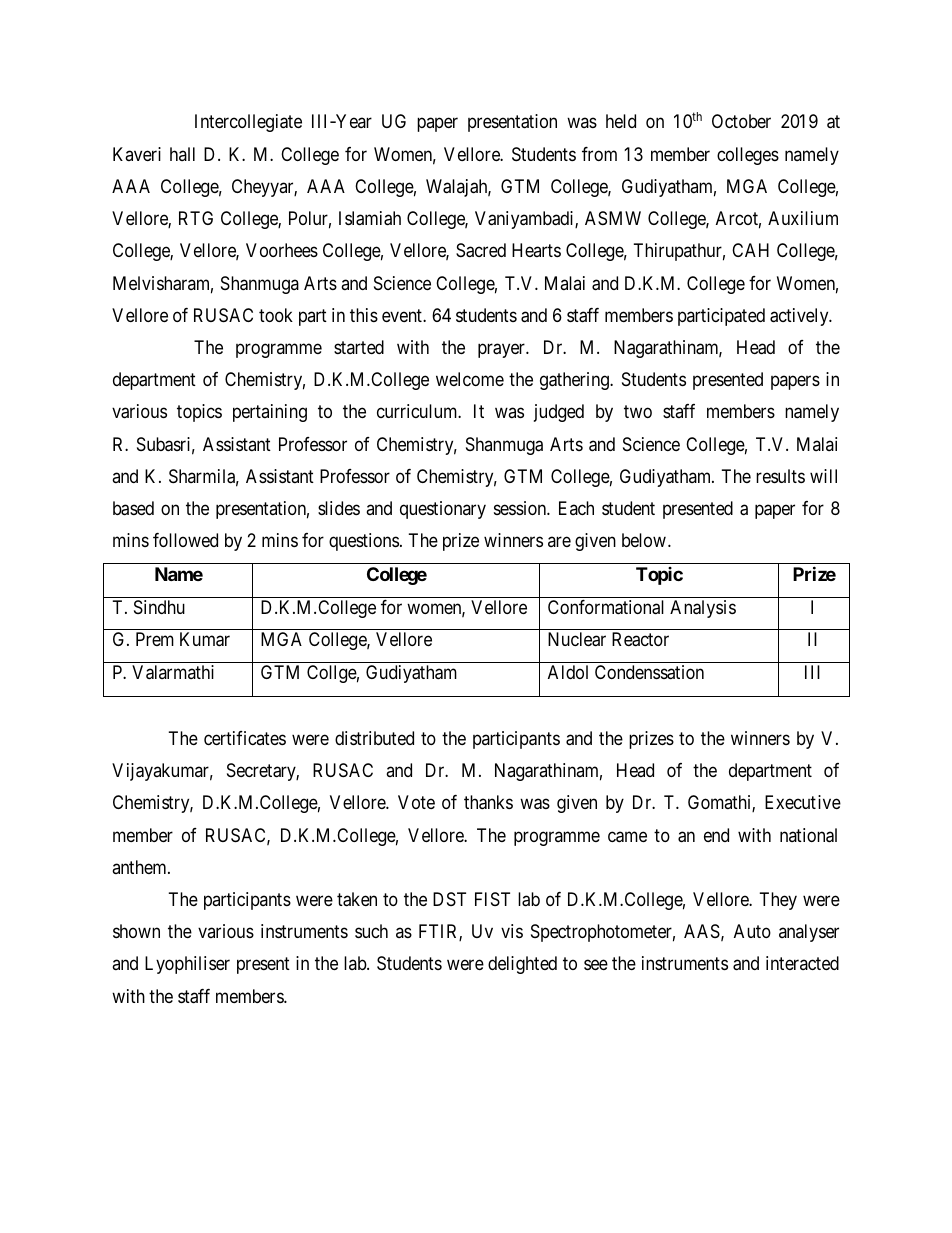 This screenshot has width=952, height=1233. Describe the element at coordinates (599, 154) in the screenshot. I see `from` at that location.
